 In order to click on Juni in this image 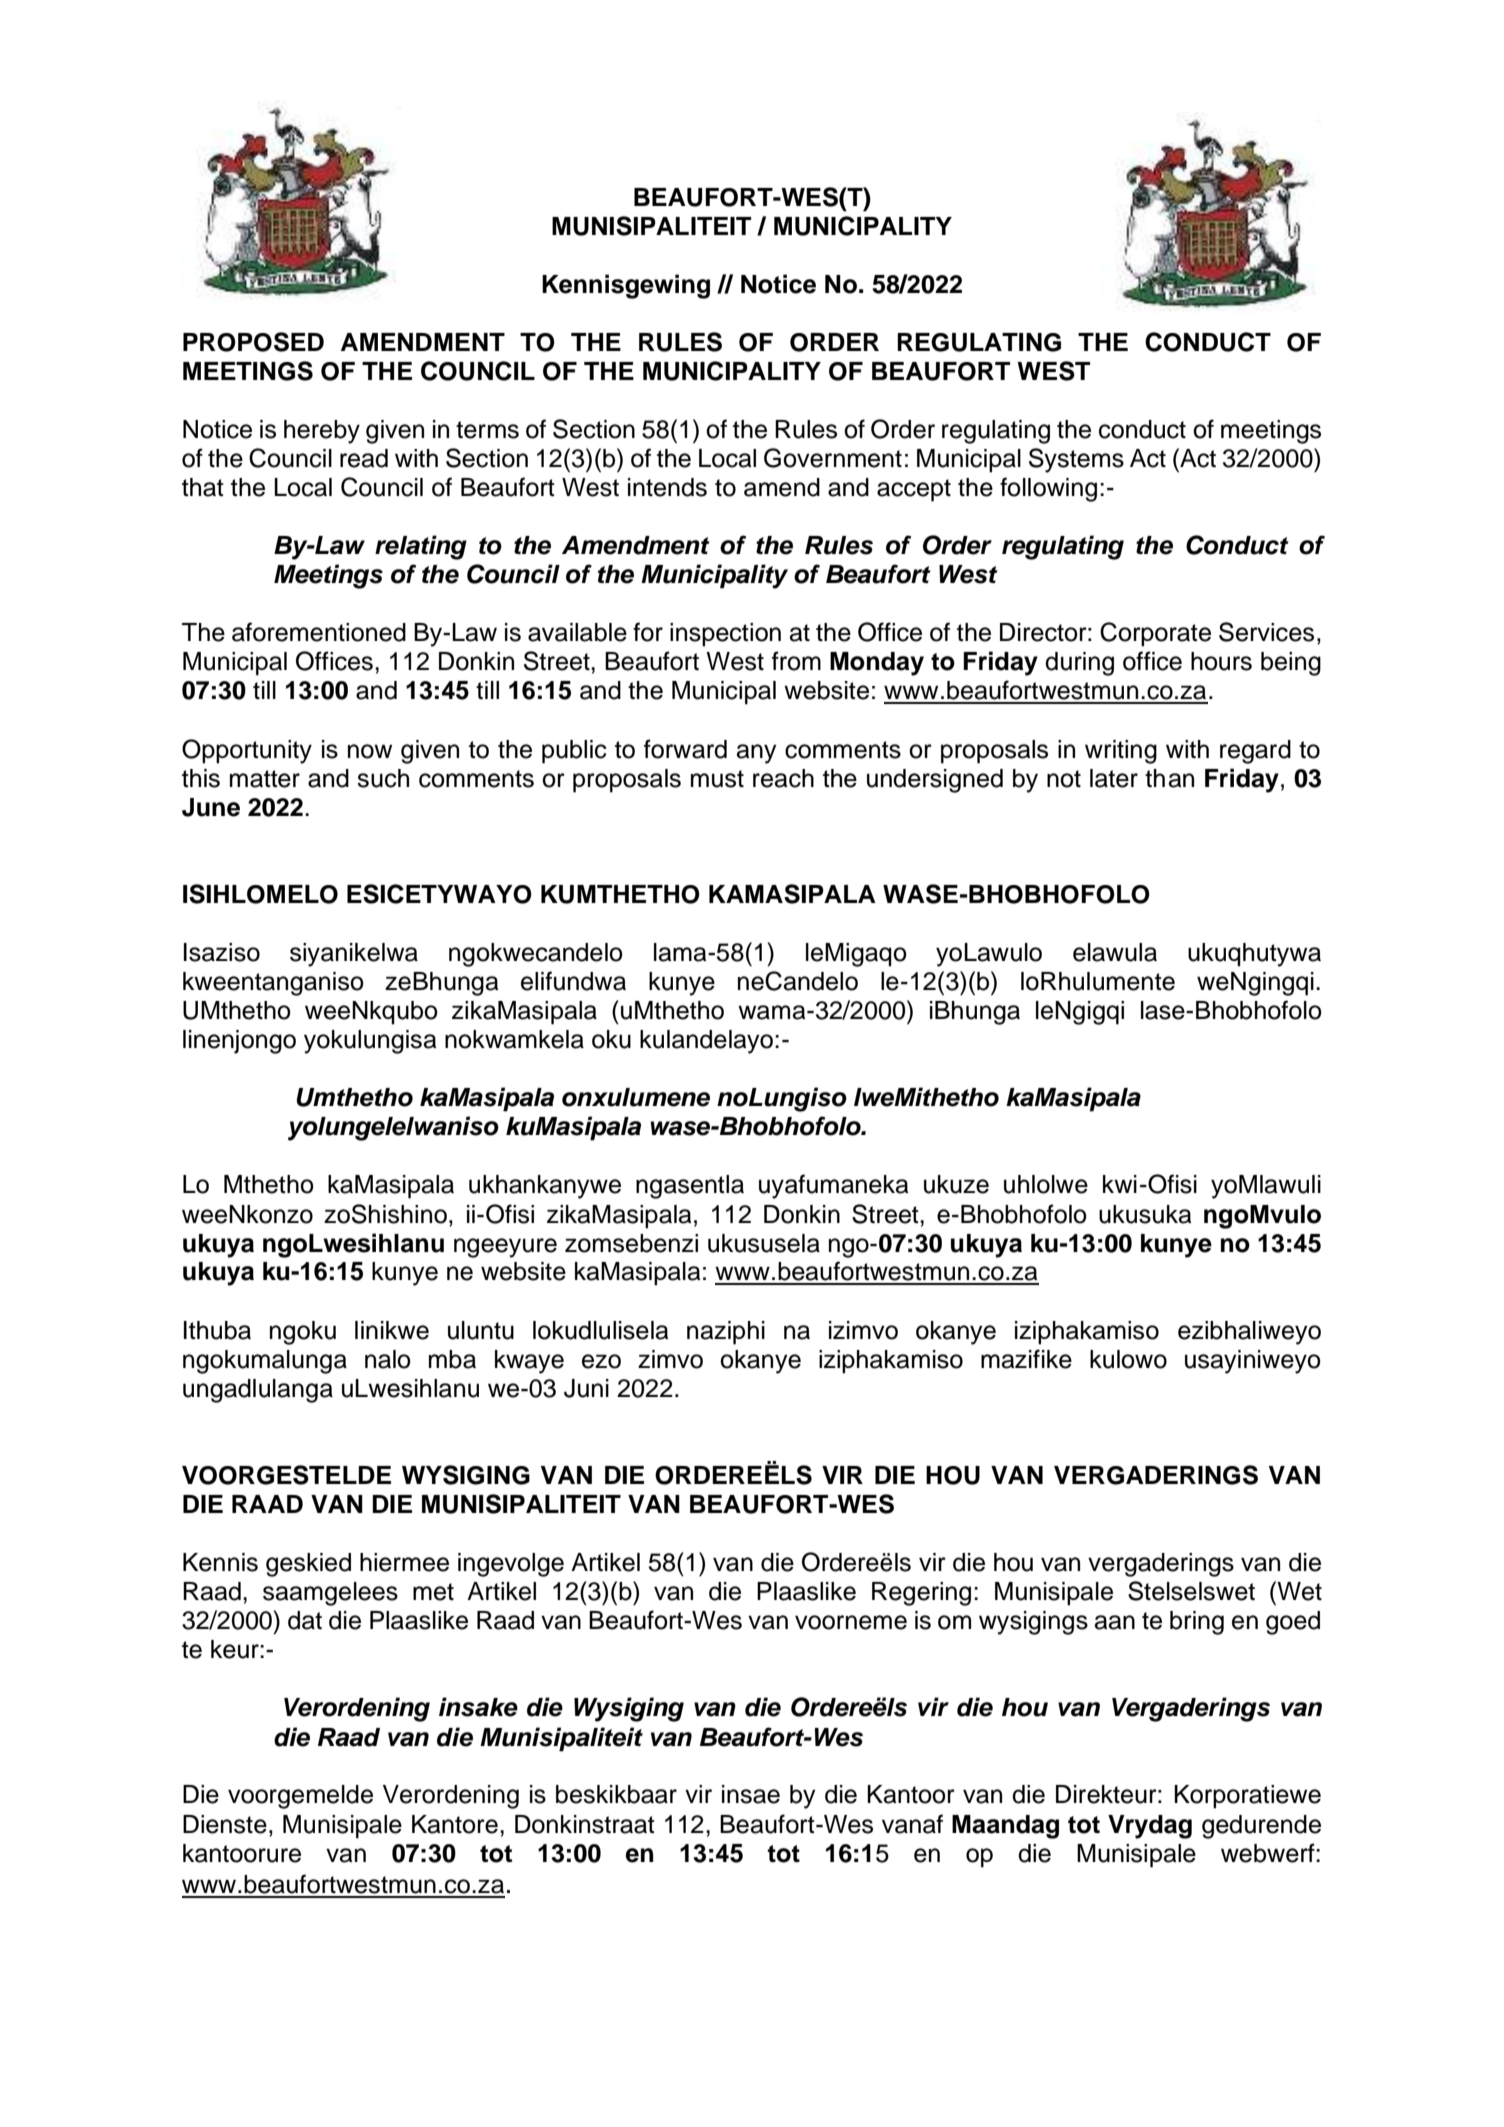, I will do `click(586, 1388)`.
